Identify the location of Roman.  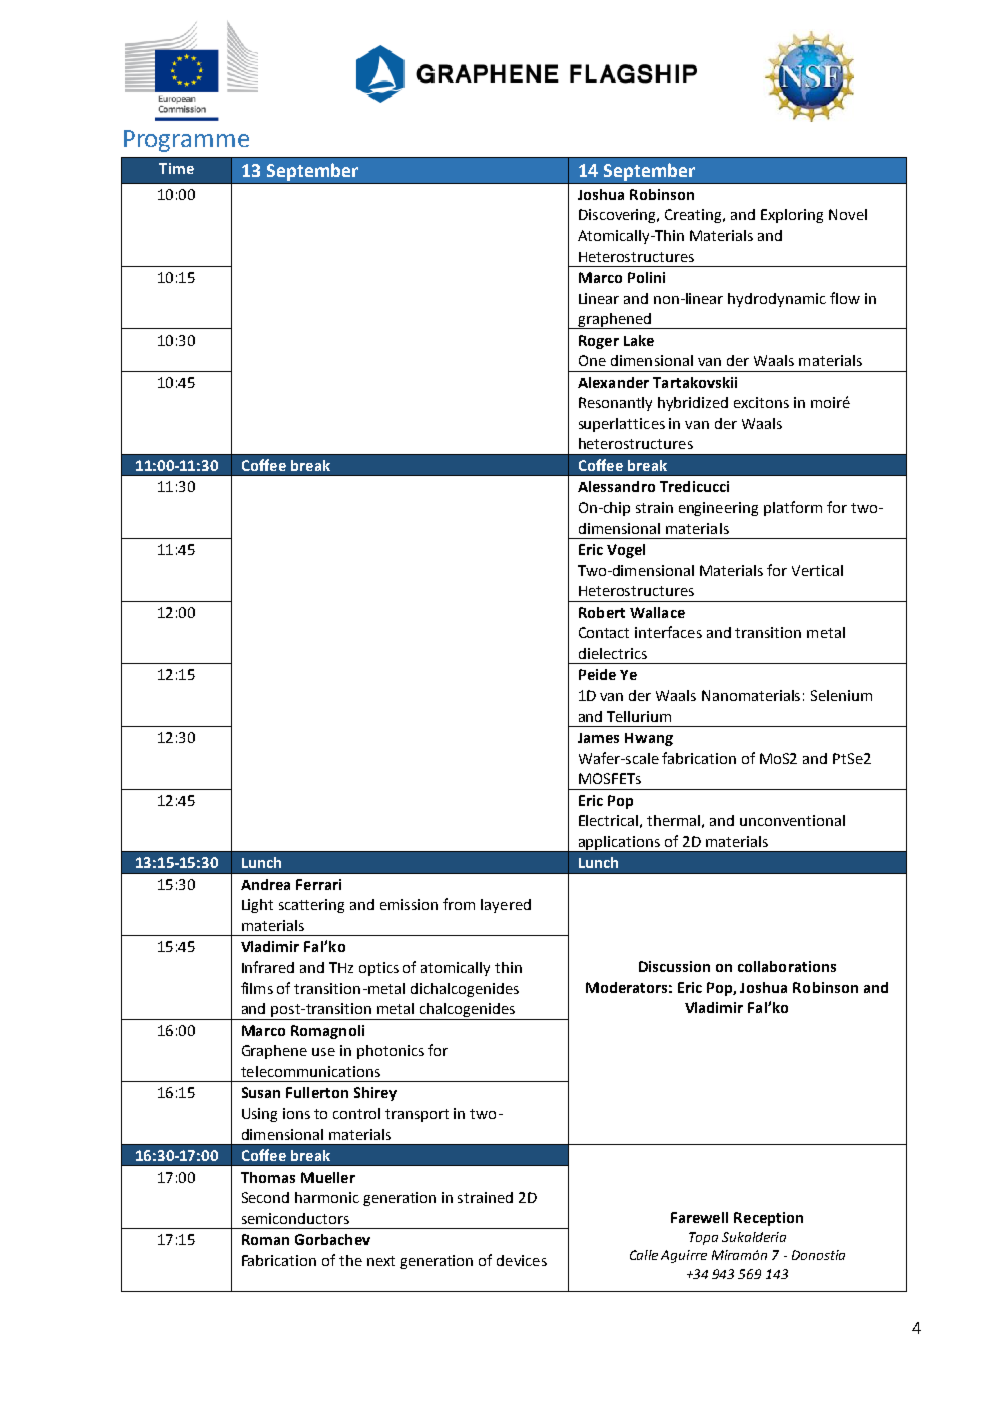
(265, 1239).
